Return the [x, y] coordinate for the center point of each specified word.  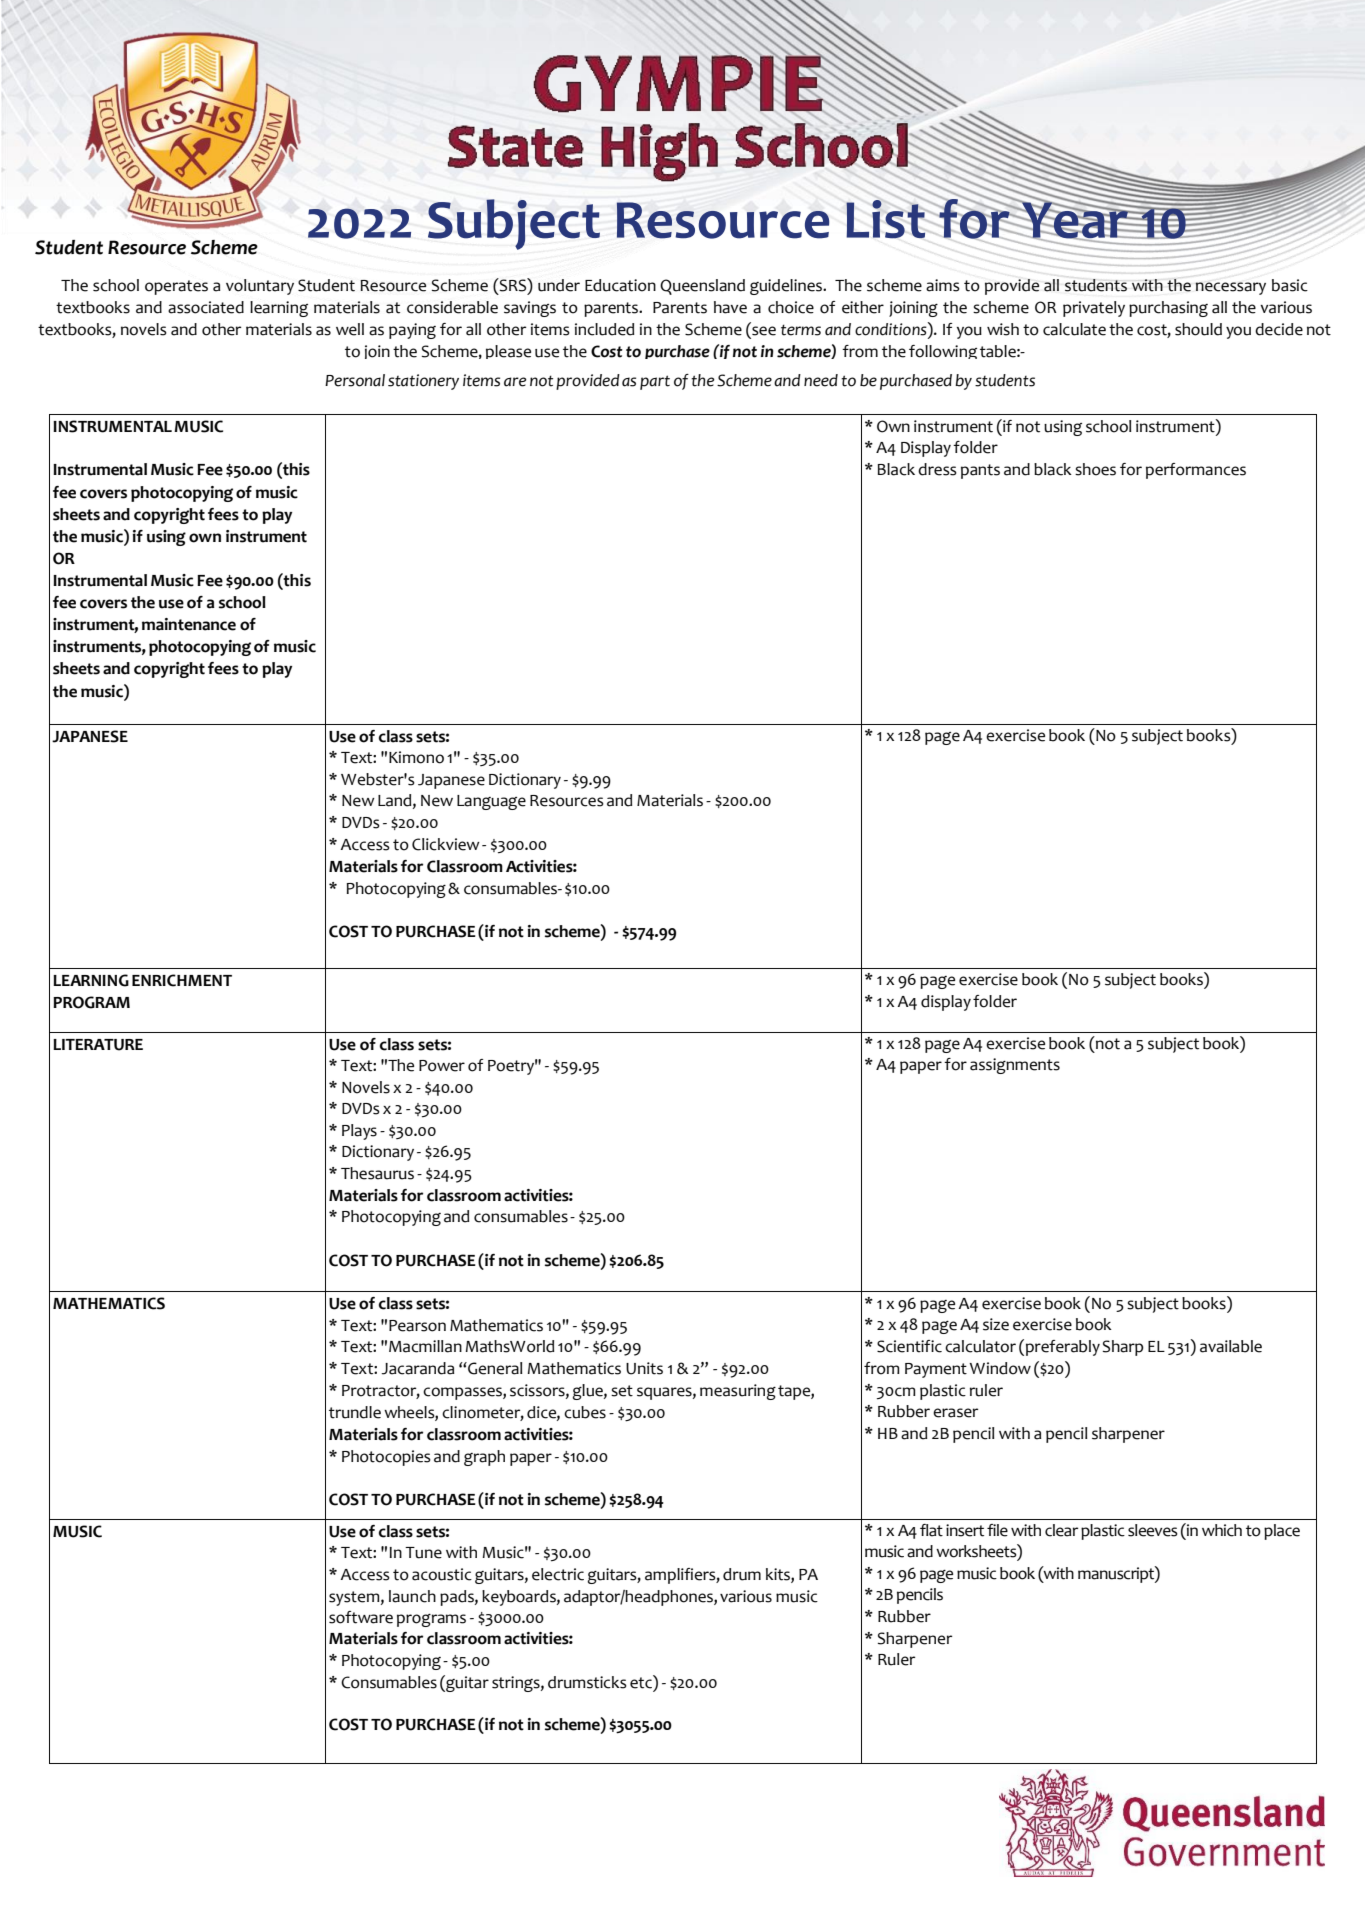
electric [558, 1574]
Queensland [702, 287]
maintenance [189, 624]
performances [1196, 471]
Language [491, 802]
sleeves [1153, 1530]
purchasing [1168, 309]
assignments [1015, 1066]
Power [442, 1066]
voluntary [260, 287]
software [361, 1617]
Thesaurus [377, 1173]
